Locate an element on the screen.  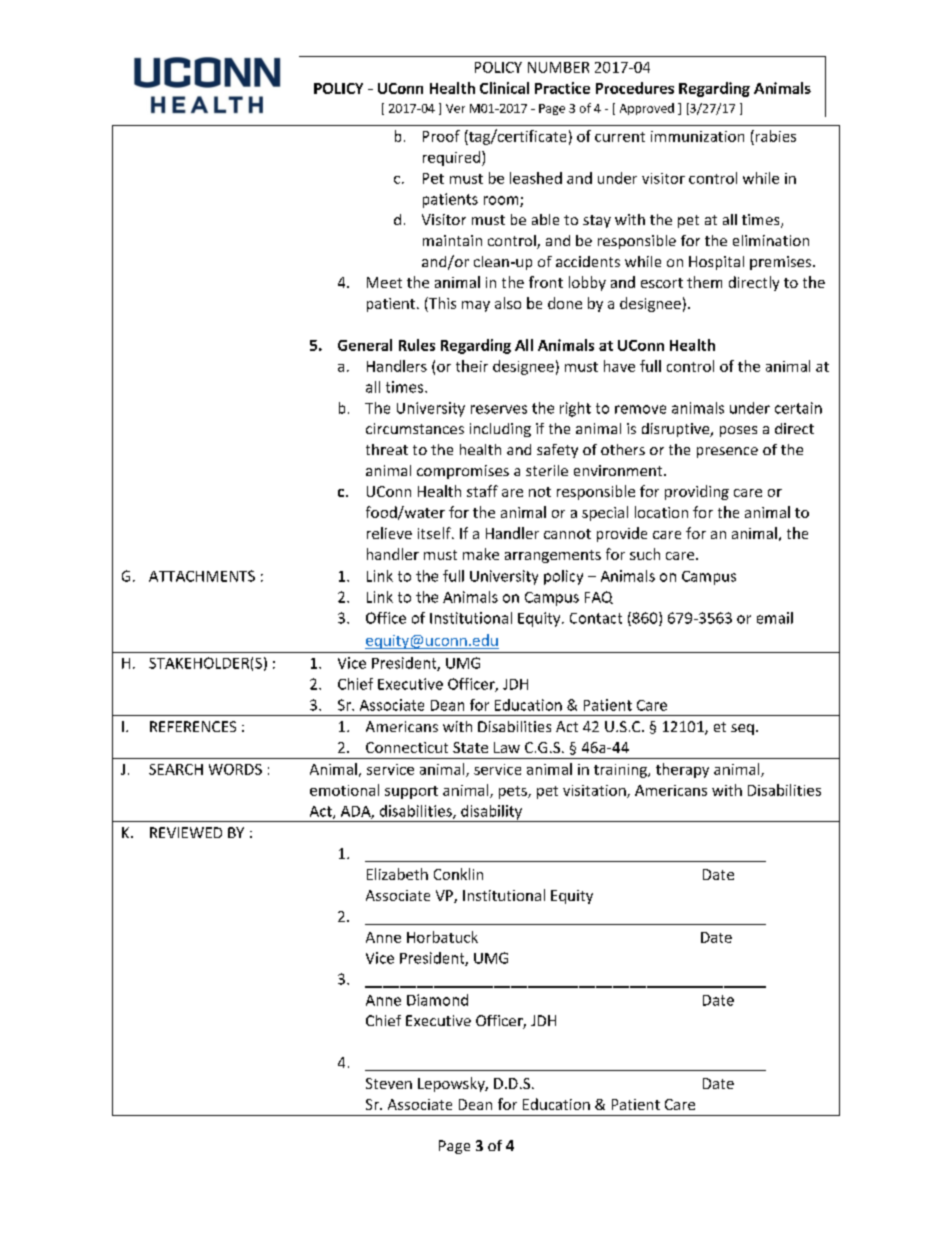
immunization is located at coordinates (697, 136).
